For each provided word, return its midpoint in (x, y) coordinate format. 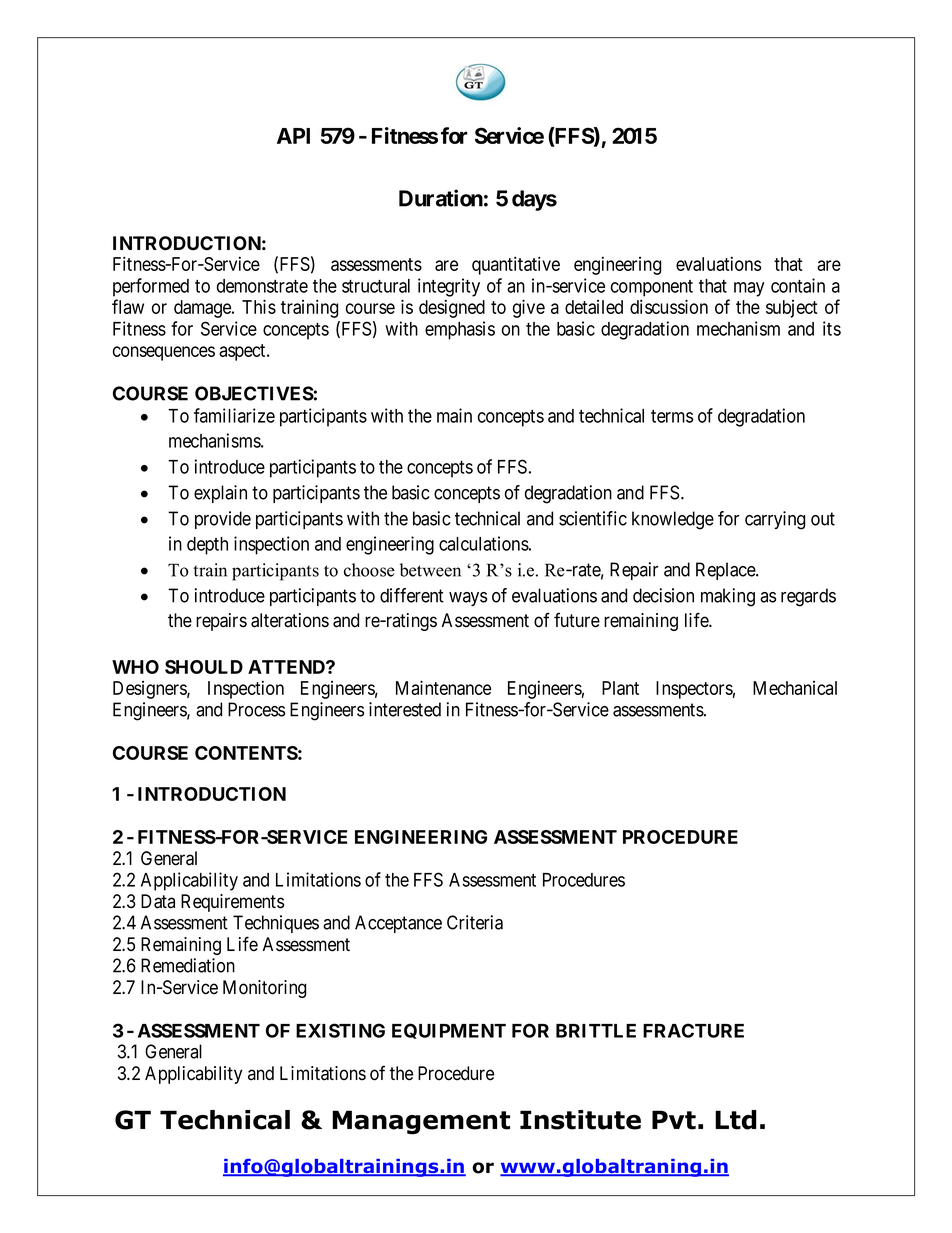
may (749, 289)
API (293, 136)
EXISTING (340, 1030)
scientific (593, 518)
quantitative (516, 265)
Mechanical (795, 688)
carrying (775, 520)
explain (220, 494)
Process (256, 709)
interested (405, 709)
